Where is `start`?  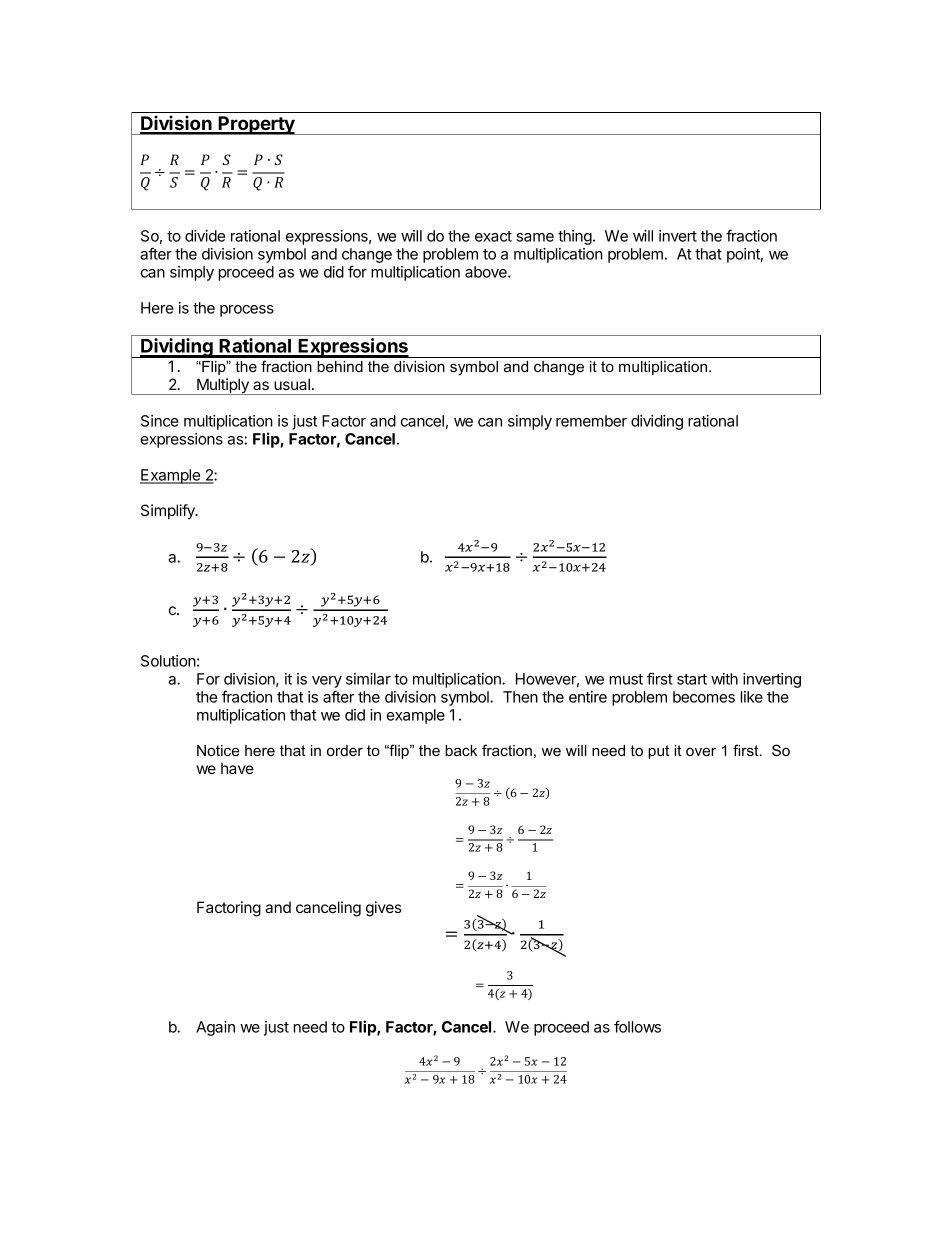
start is located at coordinates (692, 679).
